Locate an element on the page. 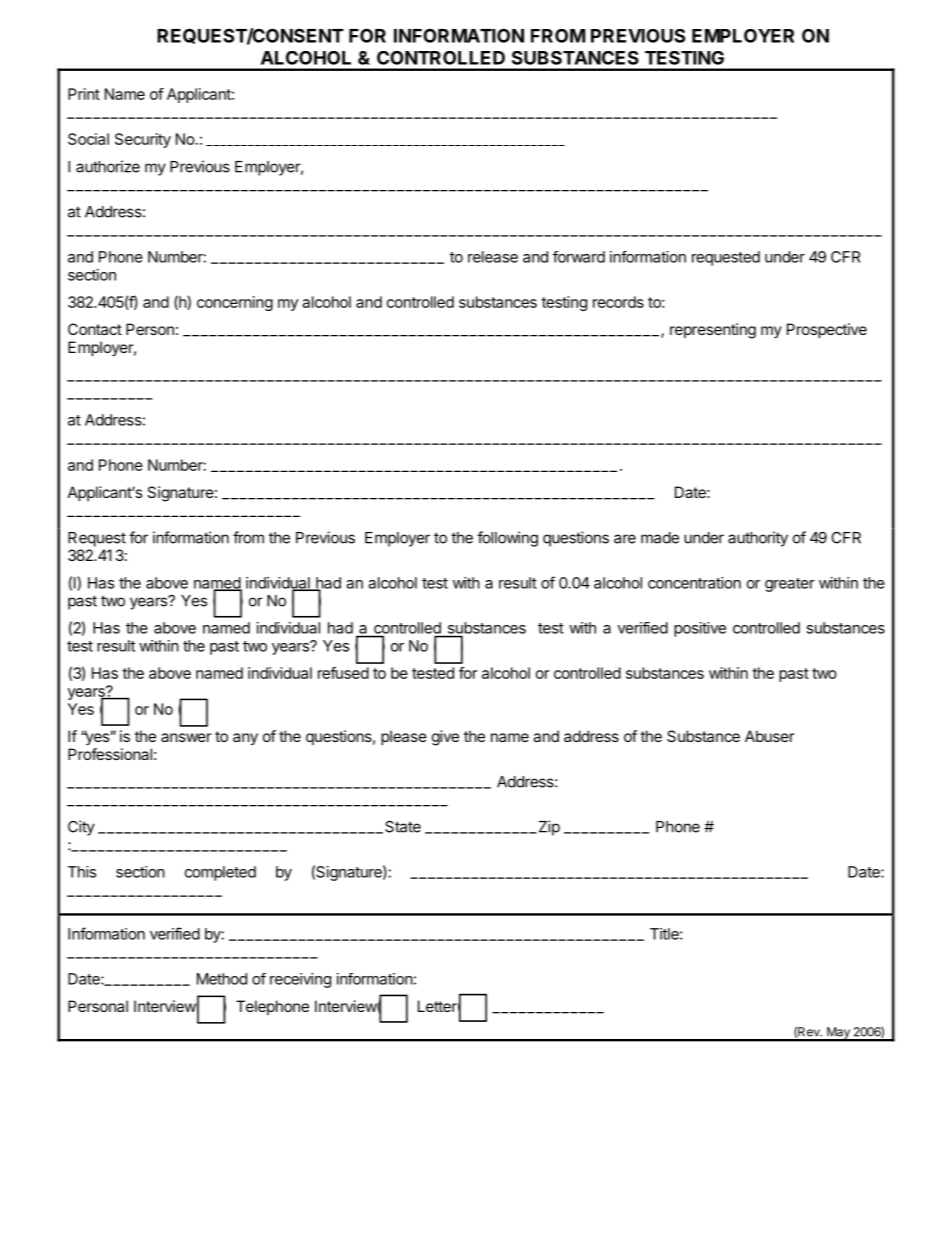 The image size is (952, 1233). Security is located at coordinates (143, 140).
